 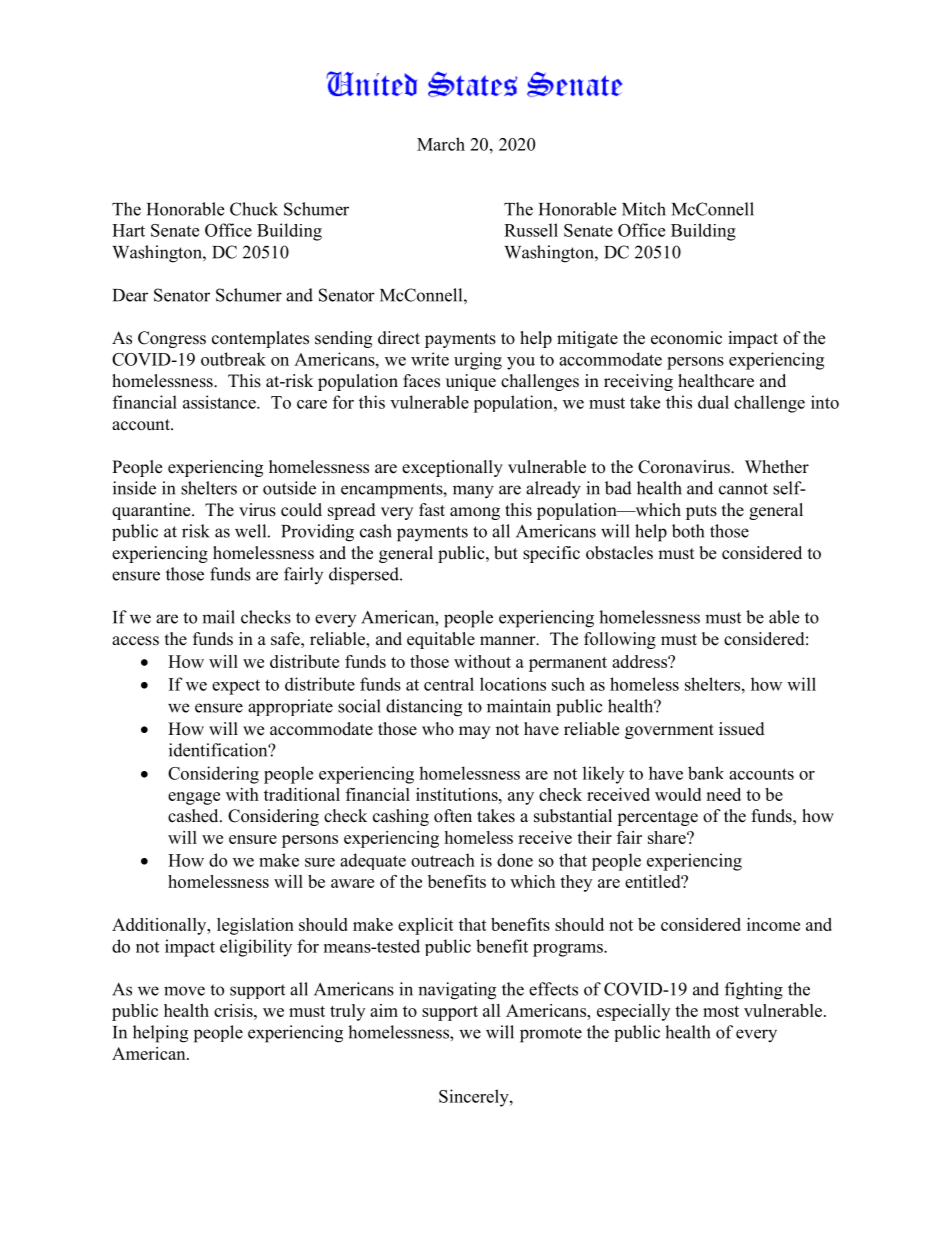 I want to click on navigating, so click(x=457, y=991).
